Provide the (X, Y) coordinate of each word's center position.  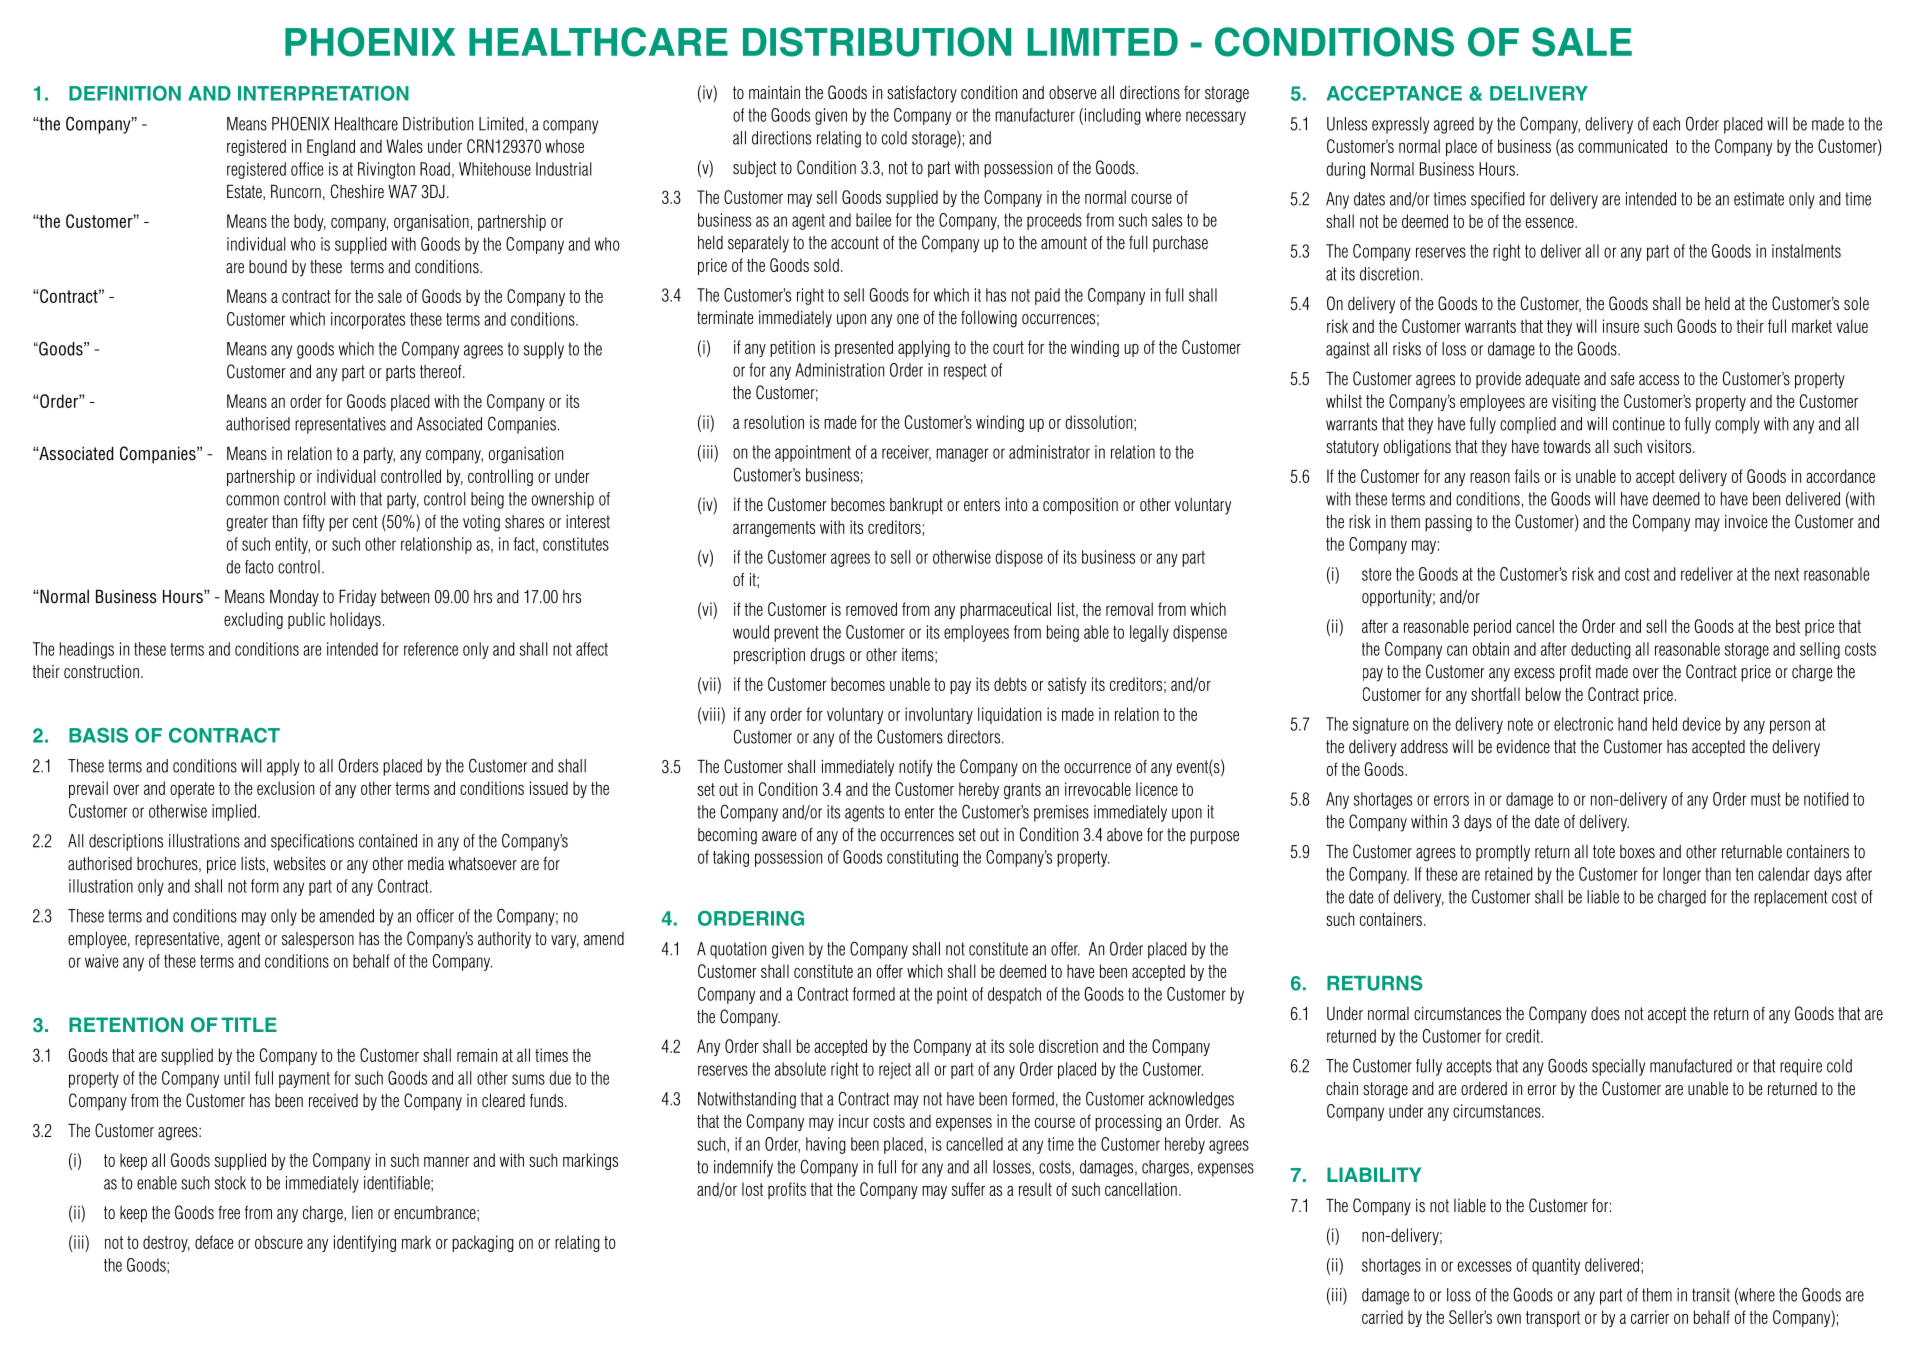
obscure (279, 1242)
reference (431, 649)
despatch (1014, 995)
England (331, 147)
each (1666, 124)
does (1605, 1014)
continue (1639, 424)
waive (101, 961)
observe (1072, 93)
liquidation (1009, 715)
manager (962, 455)
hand (1632, 724)
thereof (442, 372)
